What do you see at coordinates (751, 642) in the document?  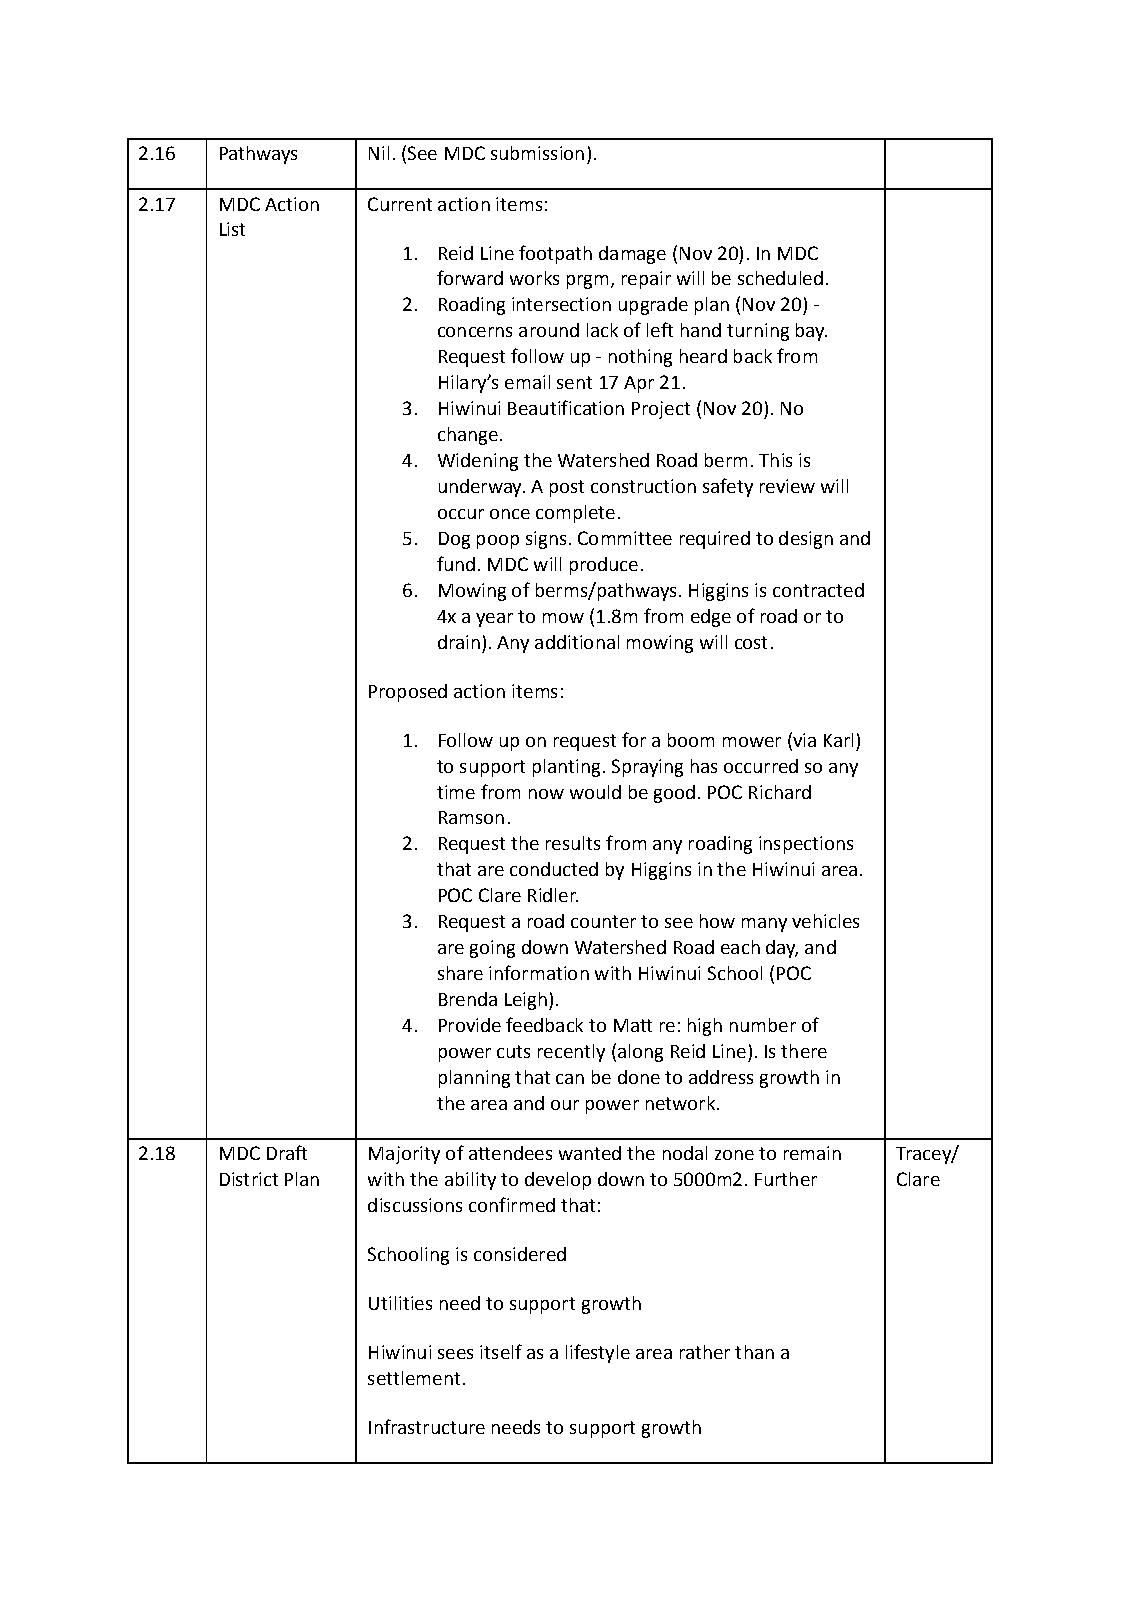 I see `cost` at bounding box center [751, 642].
